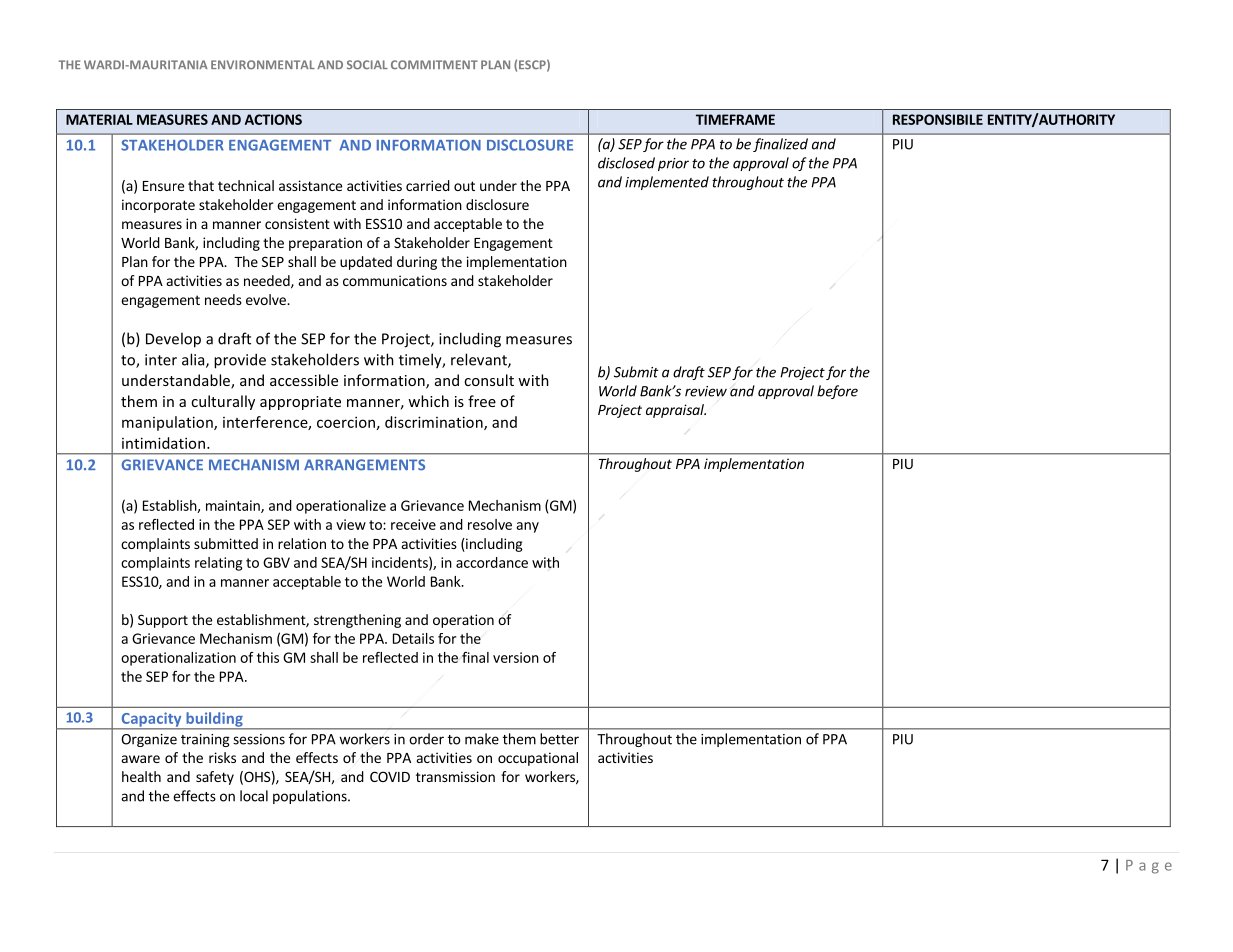 The height and width of the screenshot is (952, 1233). What do you see at coordinates (417, 263) in the screenshot?
I see `during` at bounding box center [417, 263].
